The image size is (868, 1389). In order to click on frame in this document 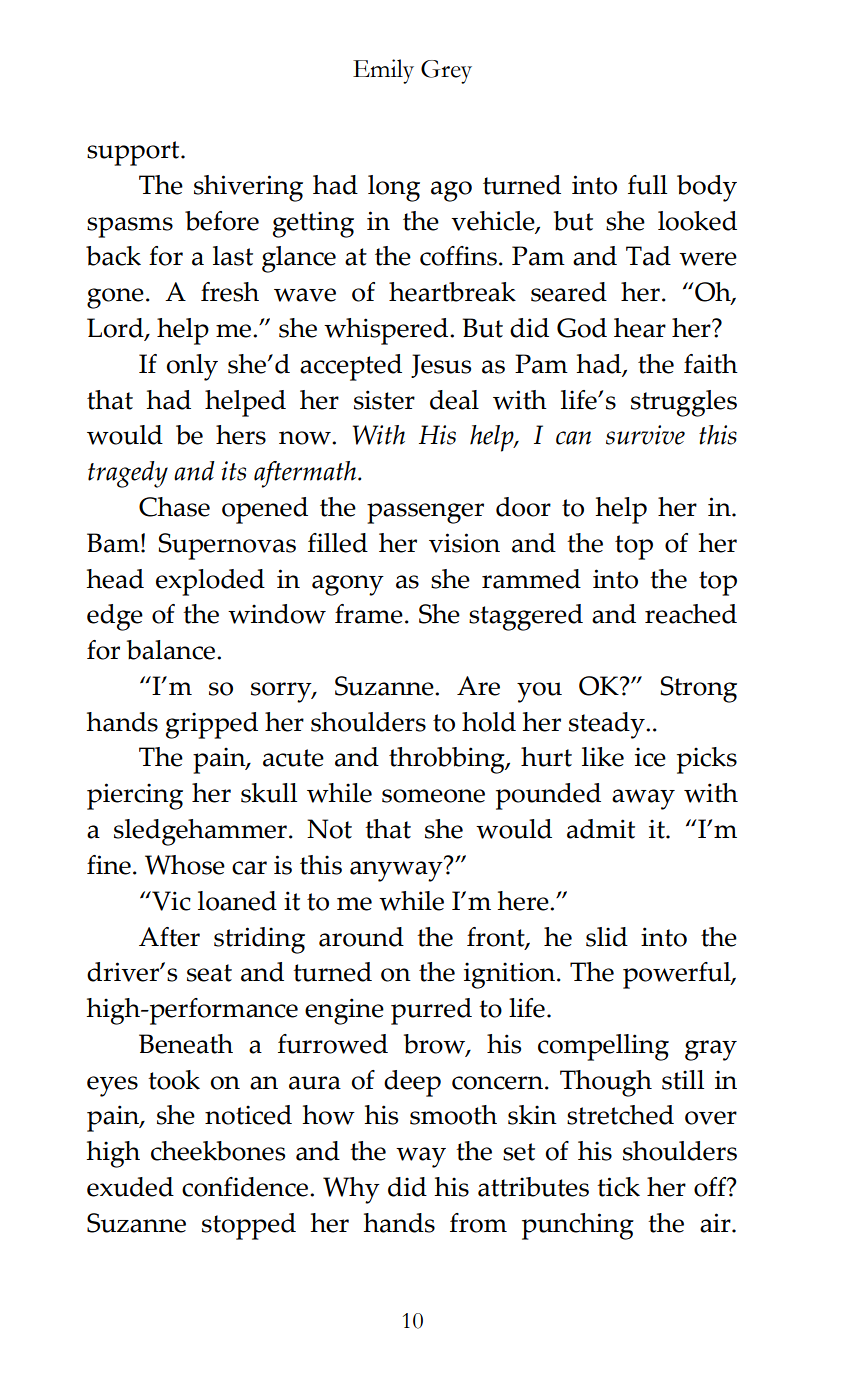, I will do `click(369, 614)`.
